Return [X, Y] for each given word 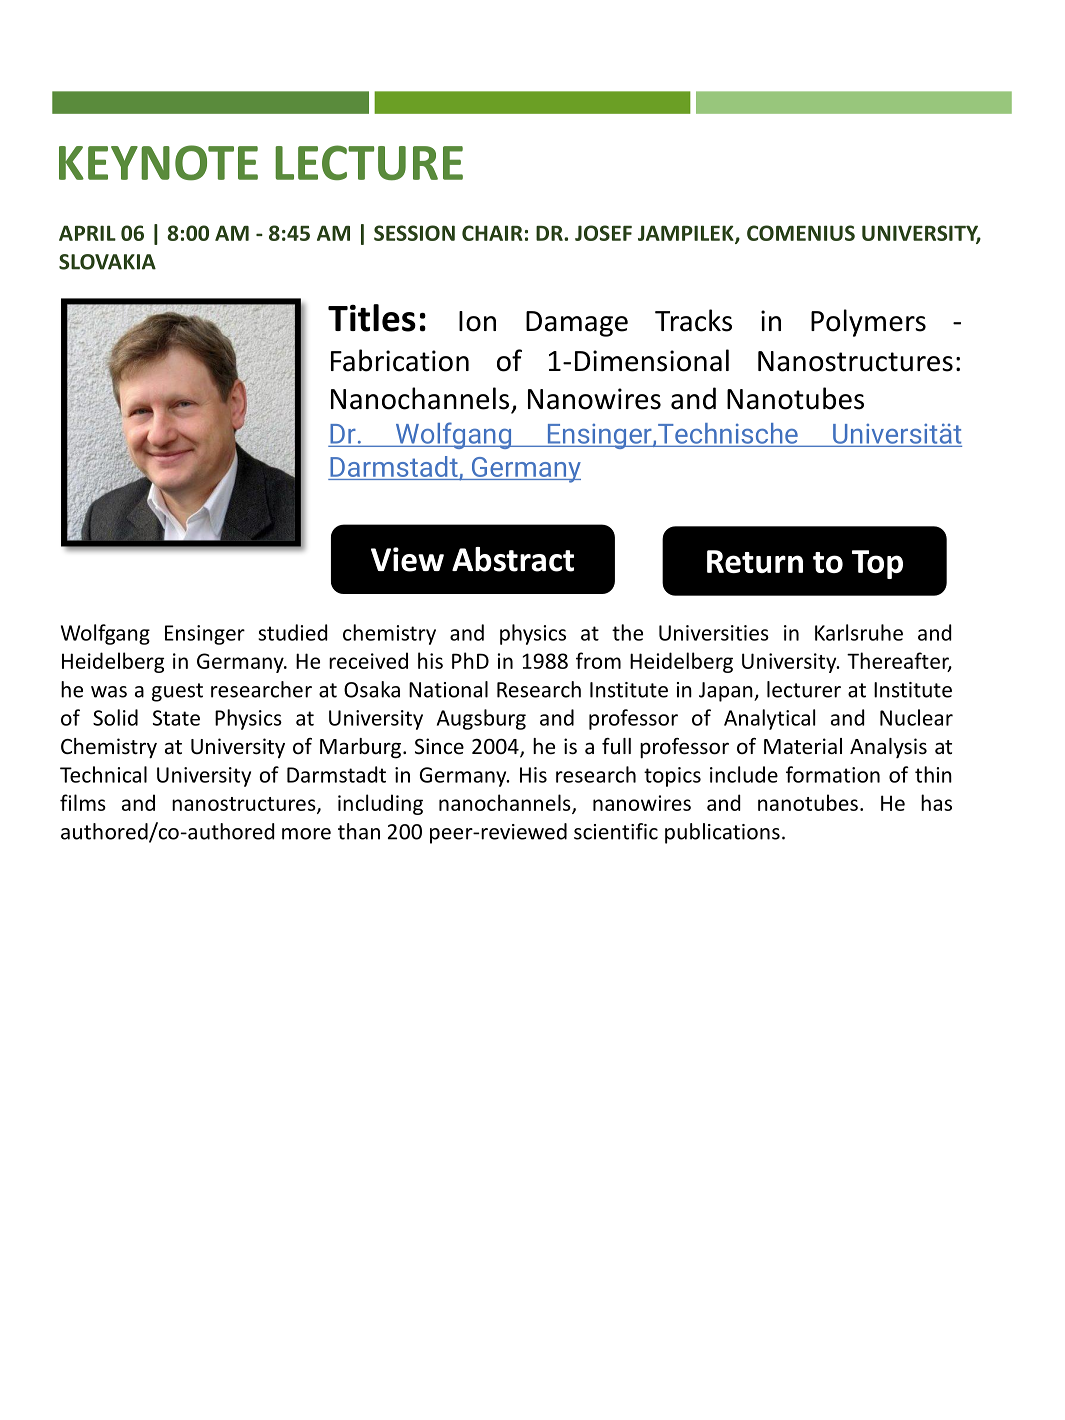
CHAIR [492, 233]
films [83, 802]
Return [755, 561]
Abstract [513, 559]
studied [292, 632]
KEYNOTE [158, 163]
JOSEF [603, 233]
